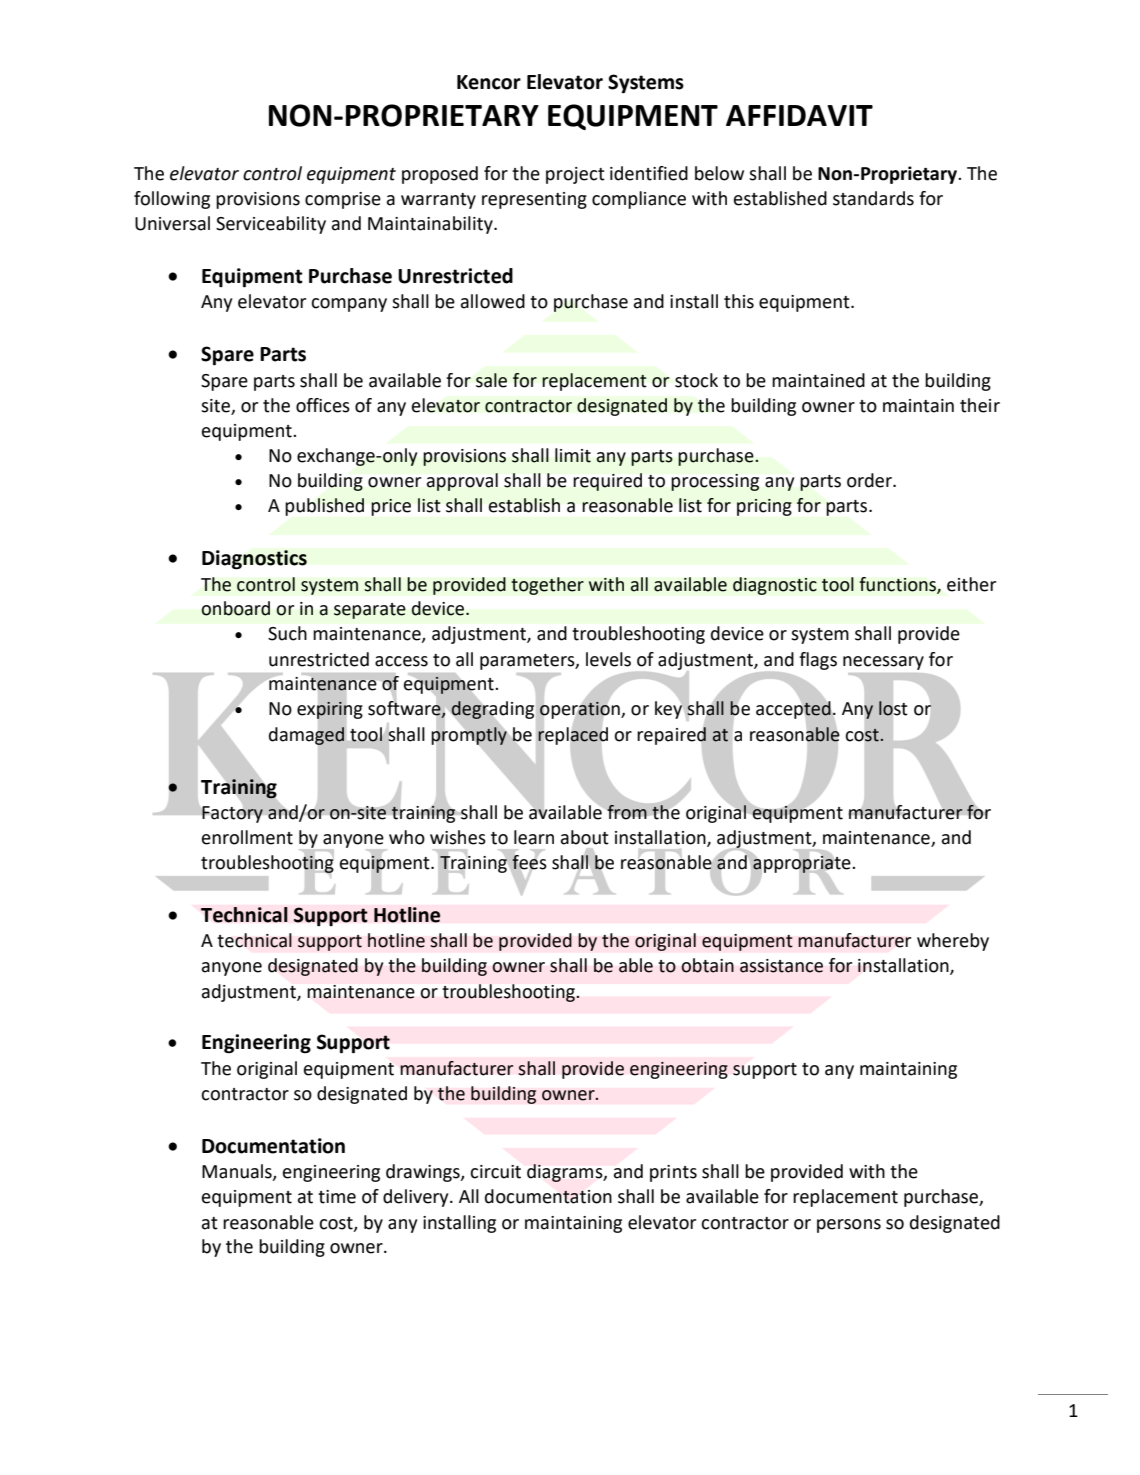  What do you see at coordinates (953, 942) in the screenshot?
I see `whereby` at bounding box center [953, 942].
